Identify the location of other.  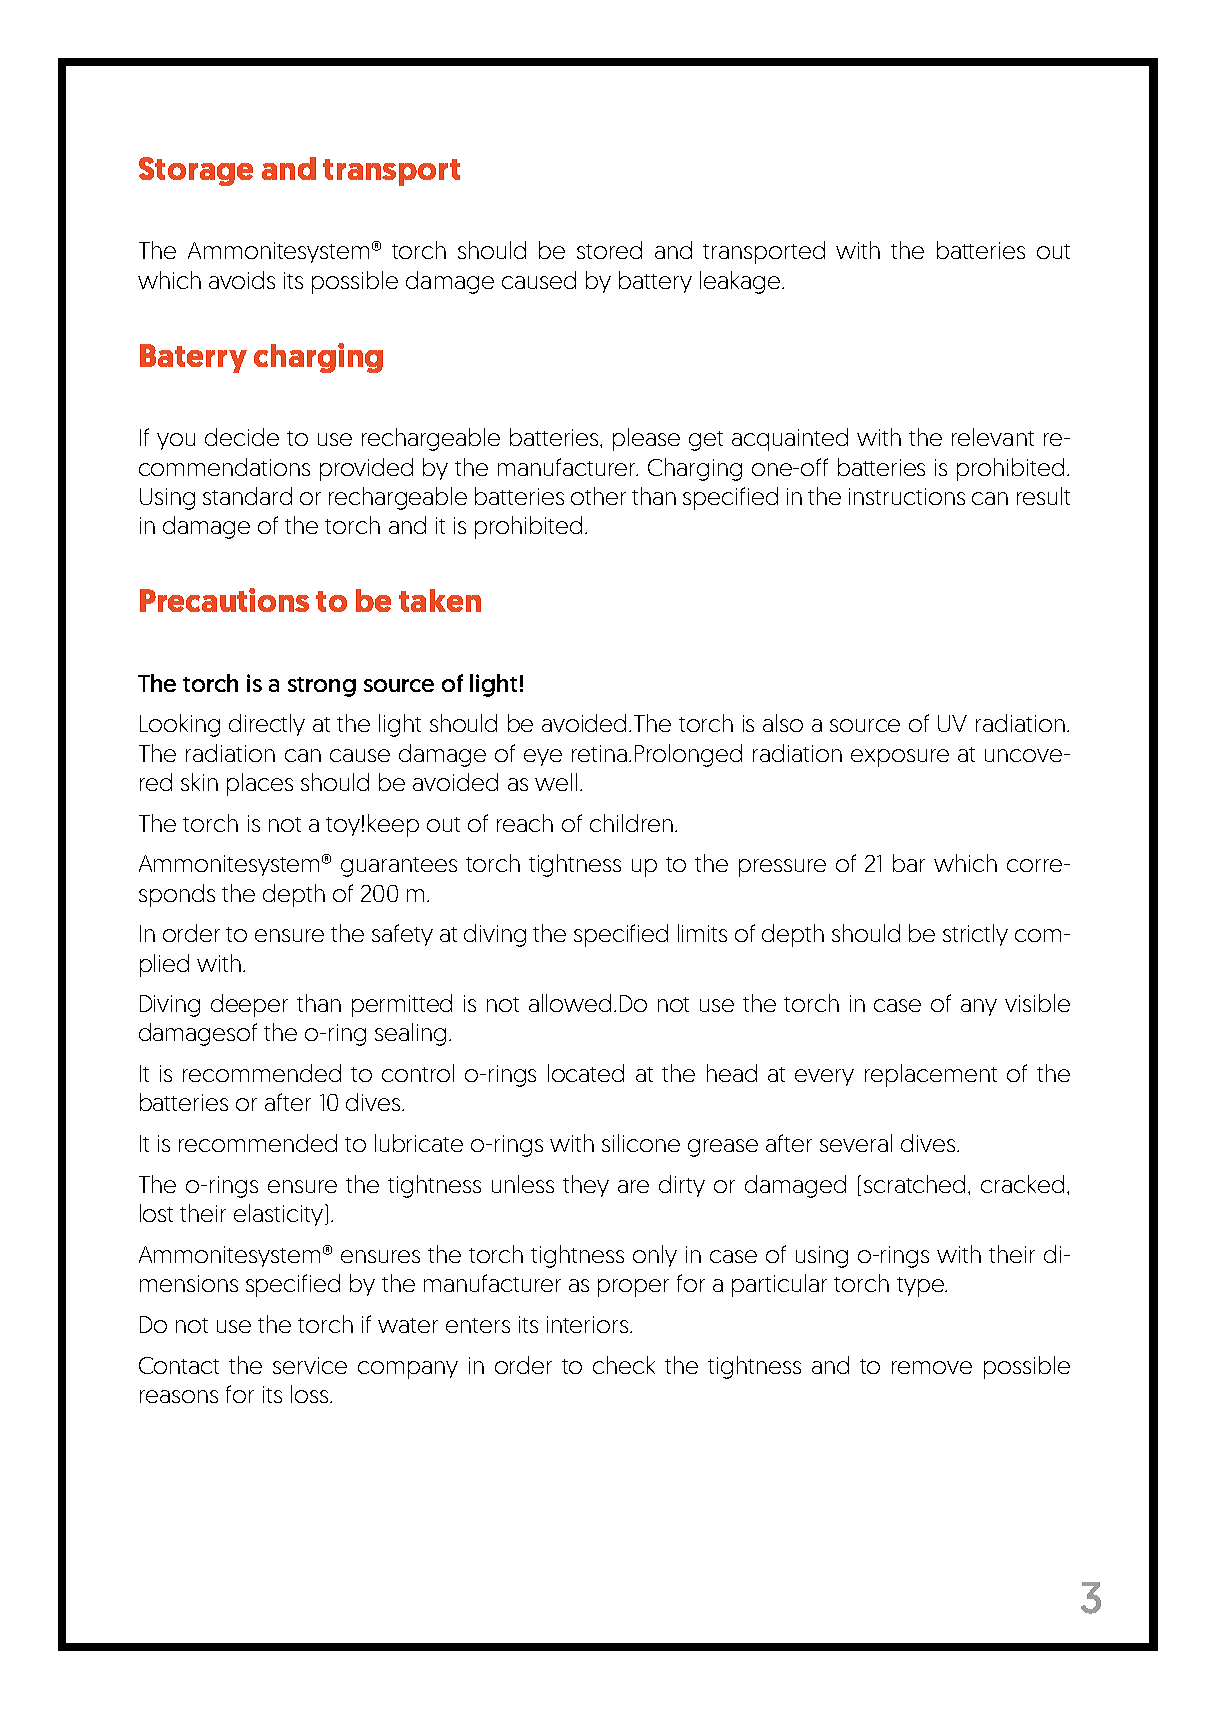
(598, 496).
